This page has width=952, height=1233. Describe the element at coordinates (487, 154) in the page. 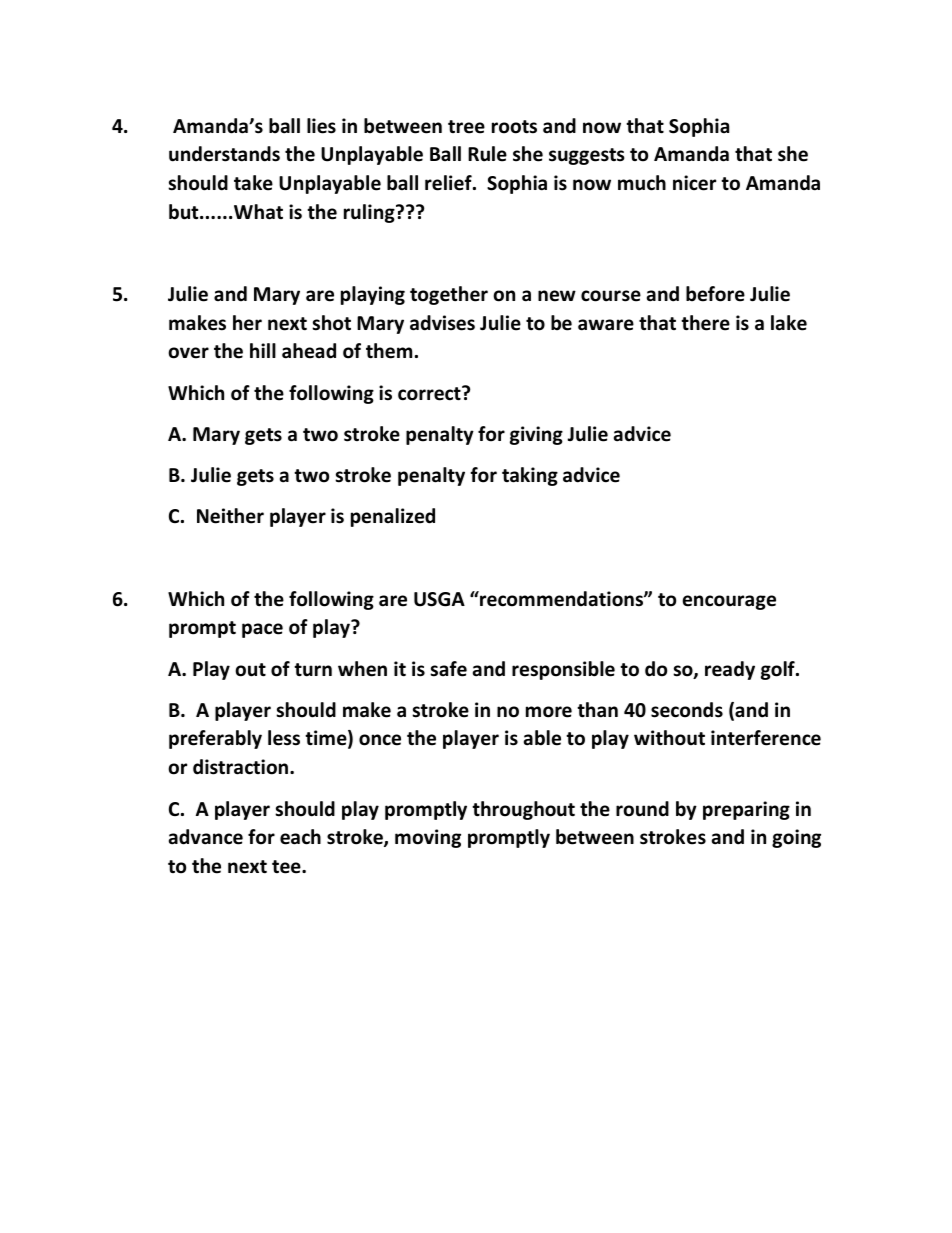

I see `Rule` at that location.
